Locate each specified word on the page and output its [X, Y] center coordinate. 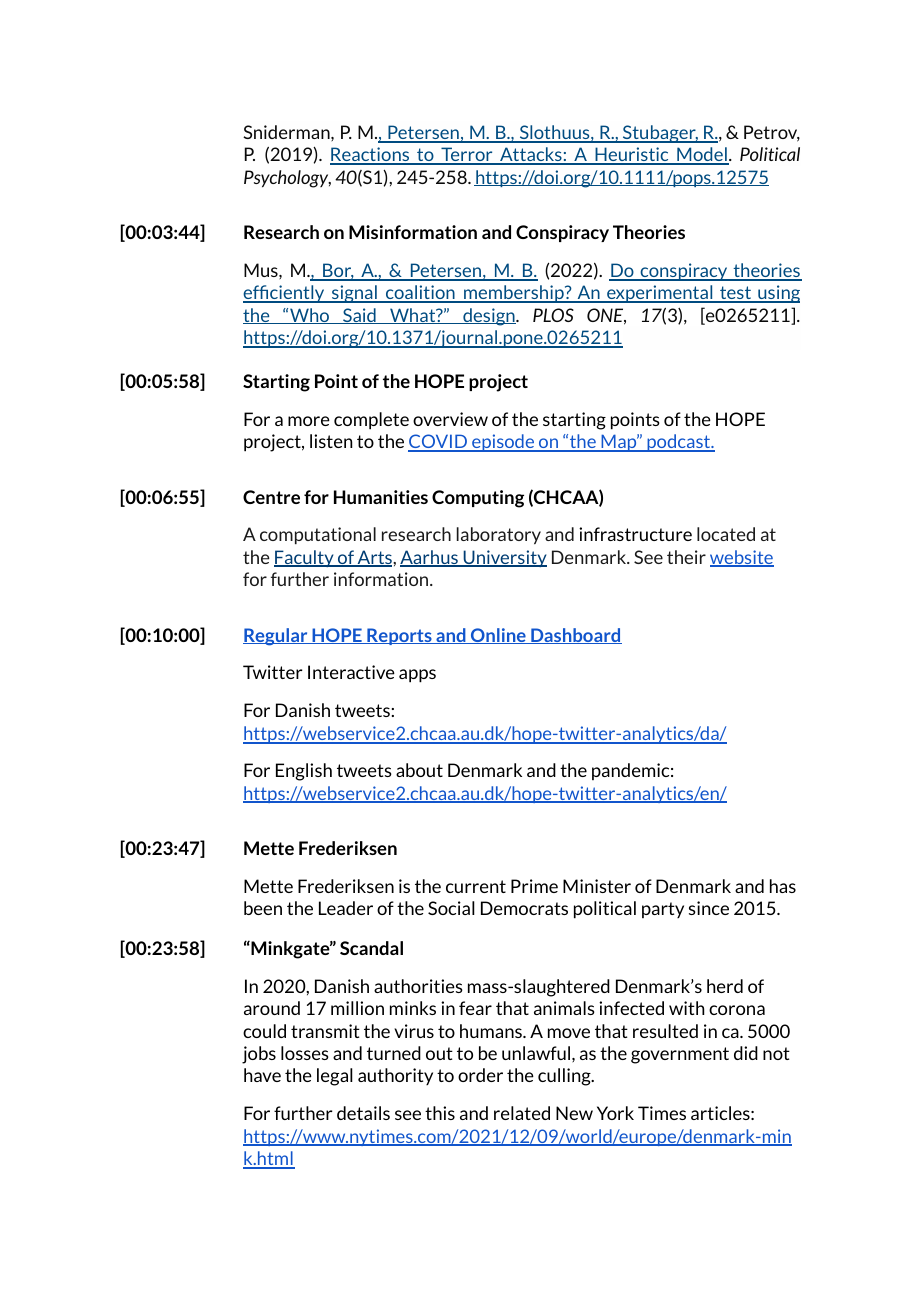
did [746, 1053]
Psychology [287, 179]
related [522, 1113]
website [742, 558]
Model [702, 155]
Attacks [531, 155]
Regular [276, 637]
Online [498, 636]
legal [335, 1077]
